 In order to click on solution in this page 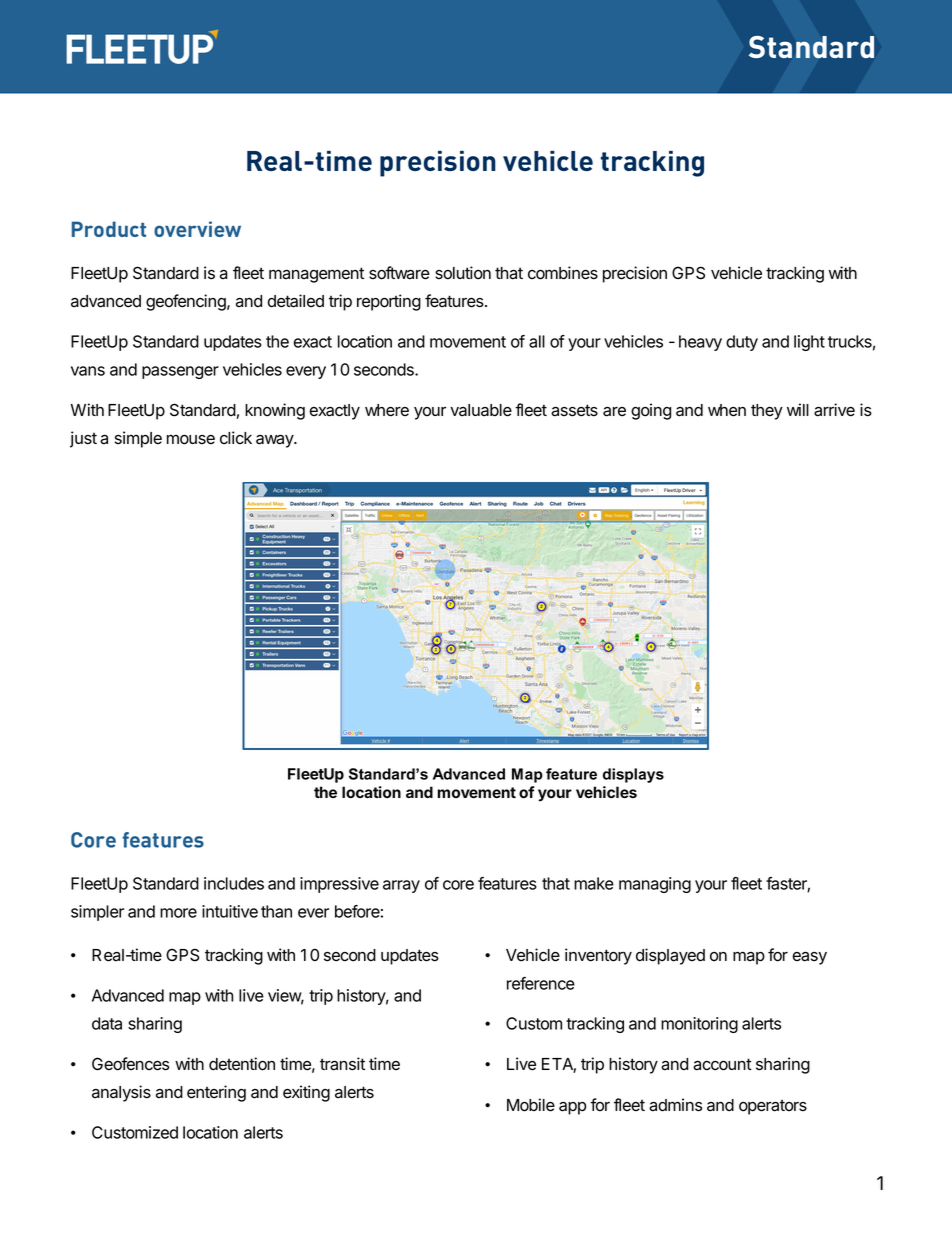, I will do `click(463, 273)`.
